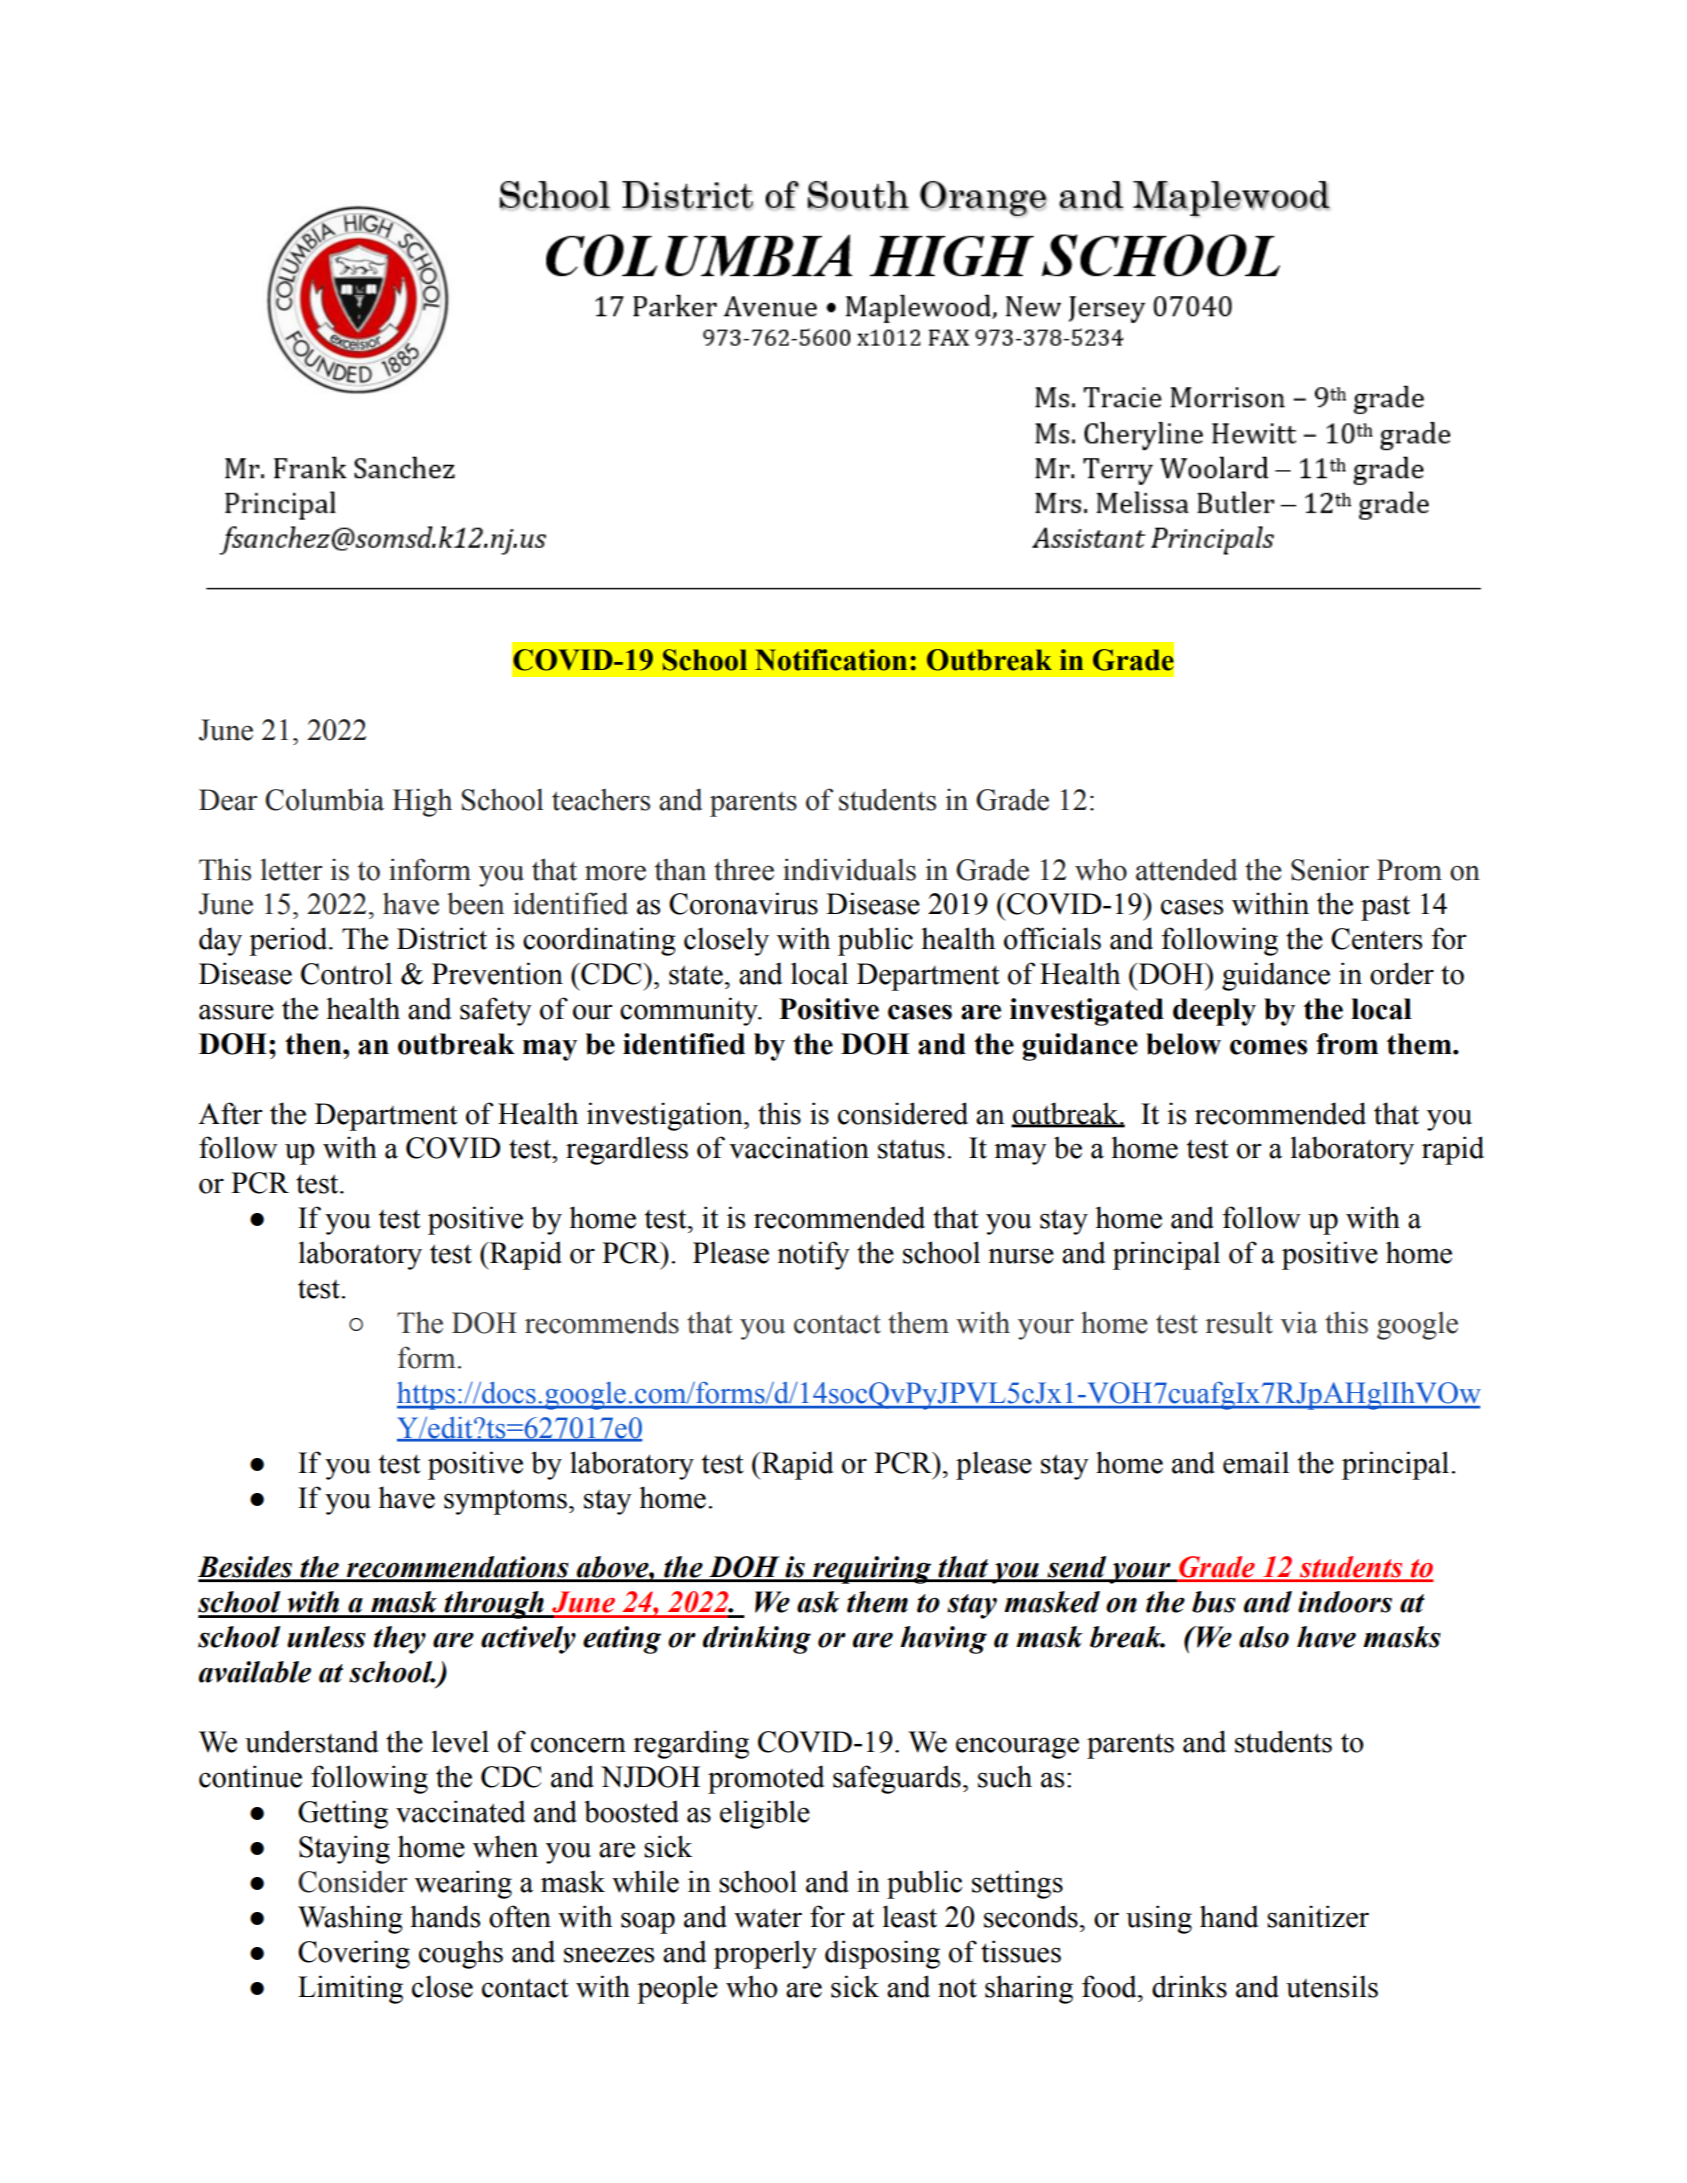  What do you see at coordinates (1330, 869) in the image?
I see `Senior` at bounding box center [1330, 869].
